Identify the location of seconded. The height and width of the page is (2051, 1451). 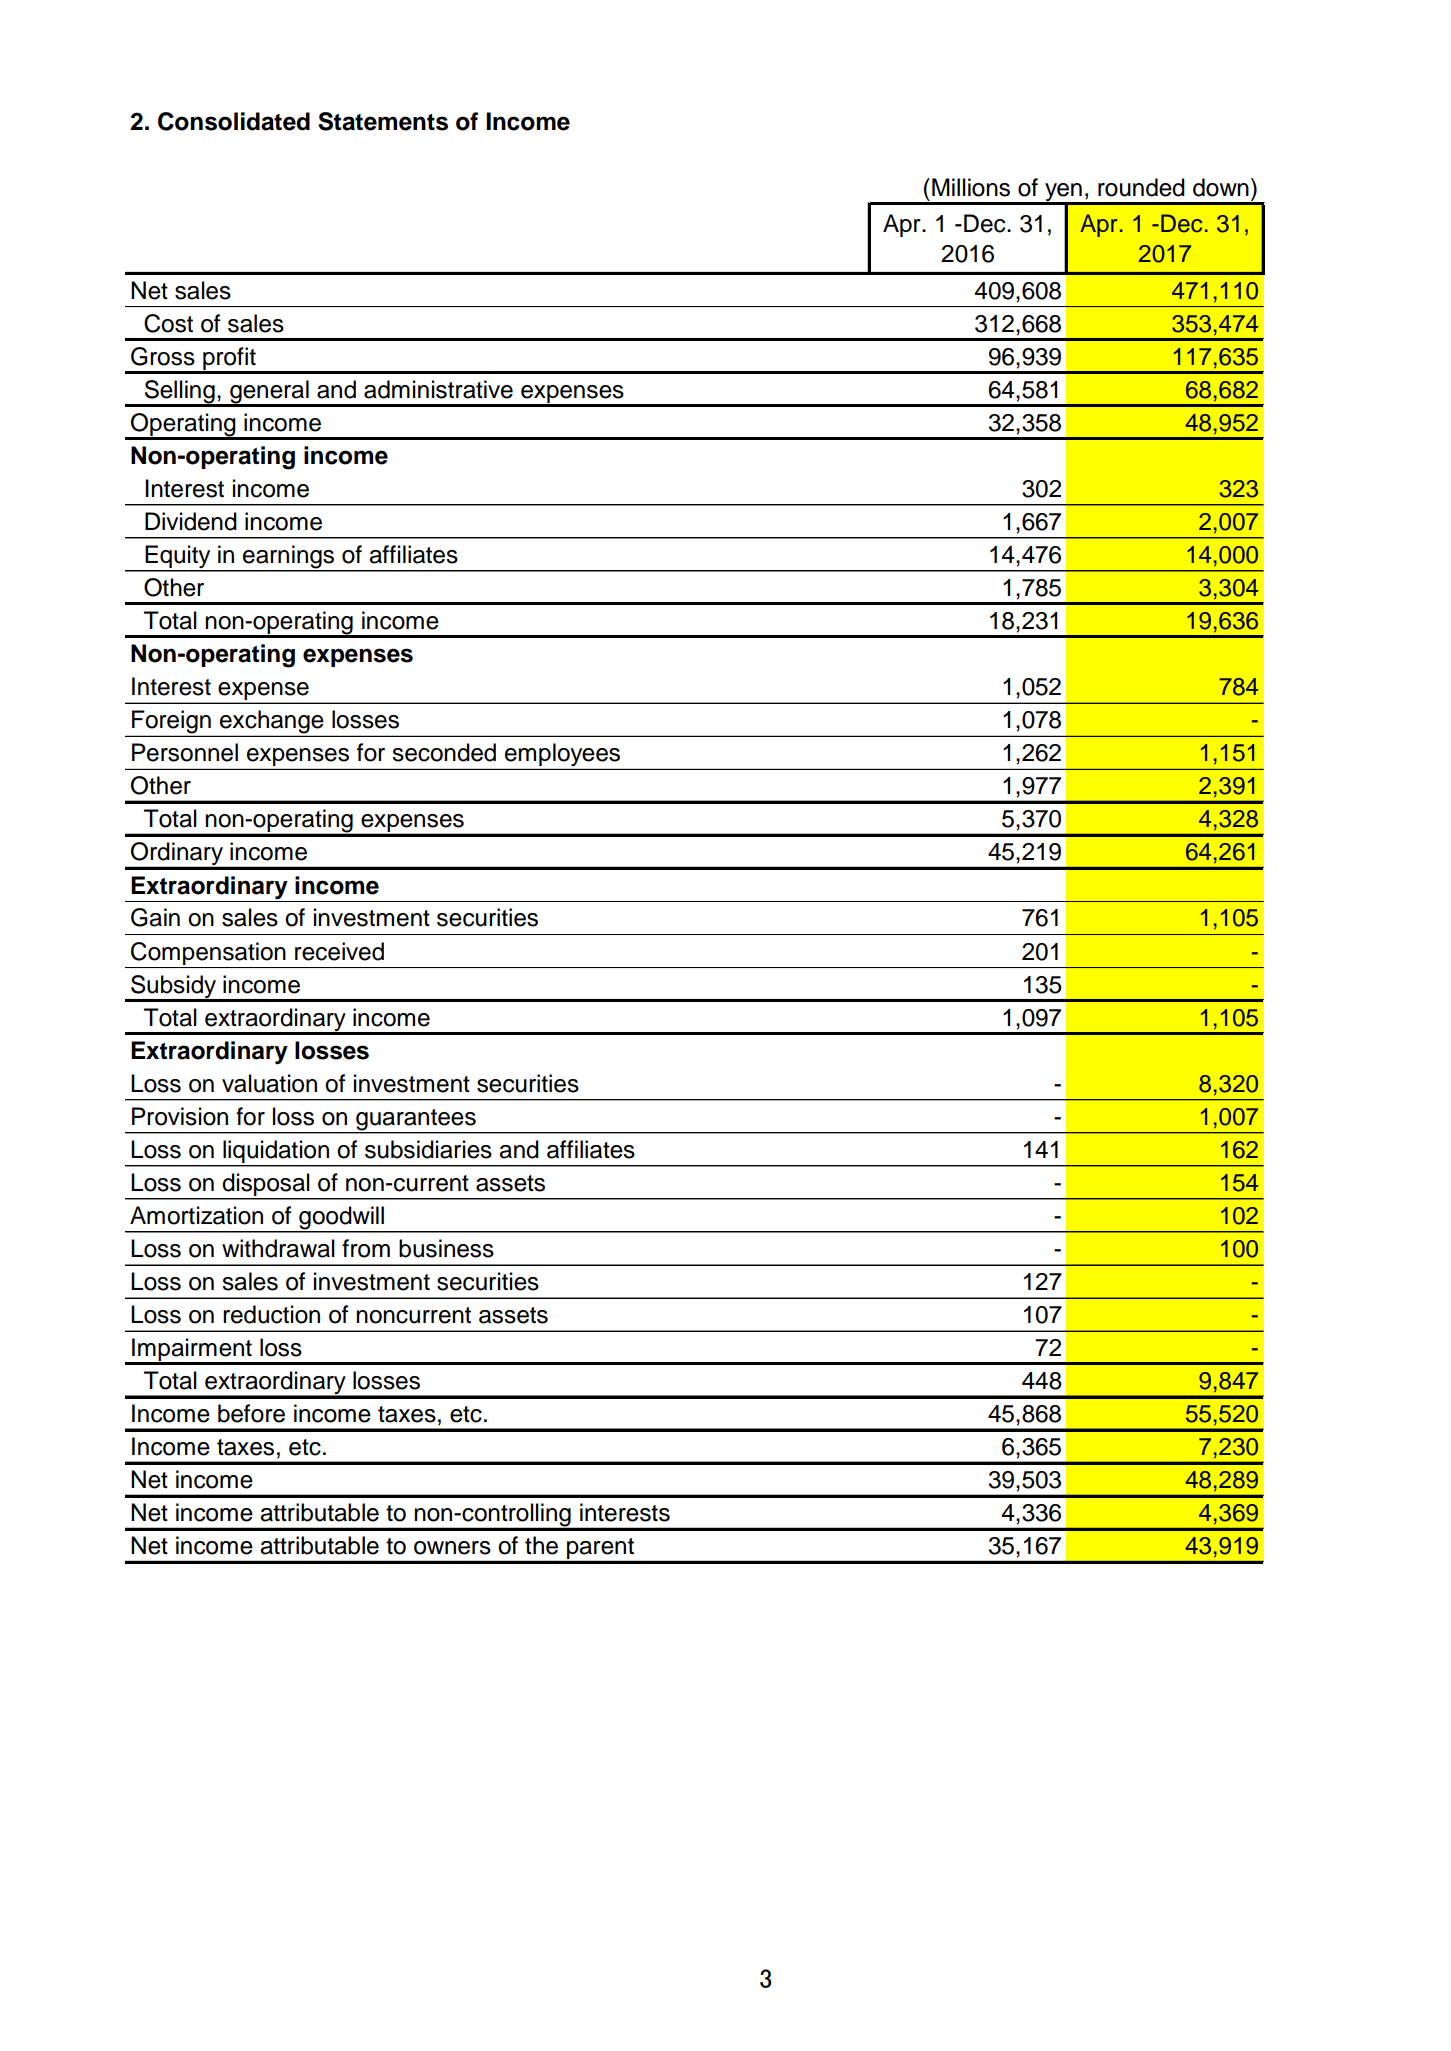
(444, 752).
